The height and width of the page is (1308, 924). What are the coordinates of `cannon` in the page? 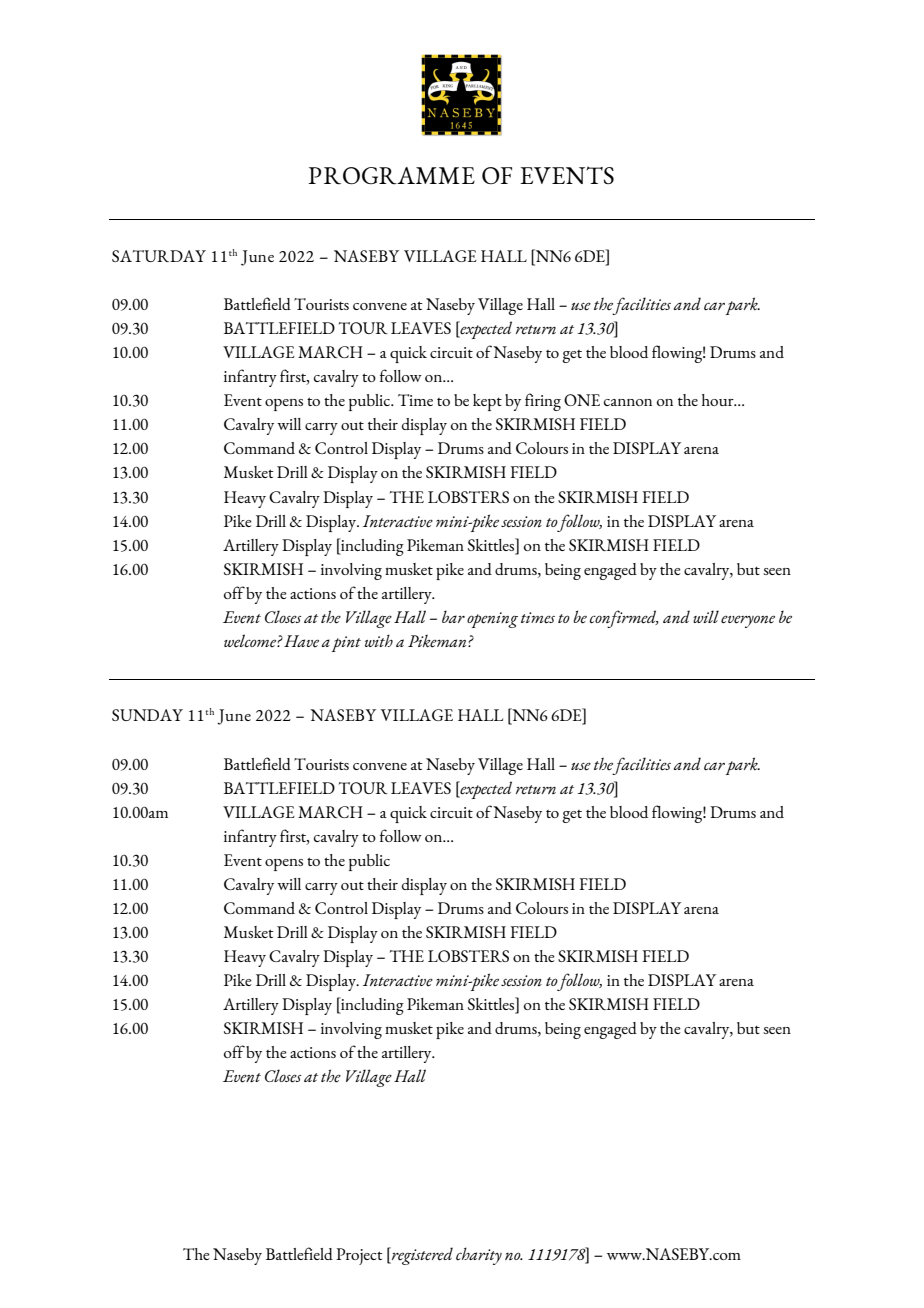 It's located at (628, 402).
